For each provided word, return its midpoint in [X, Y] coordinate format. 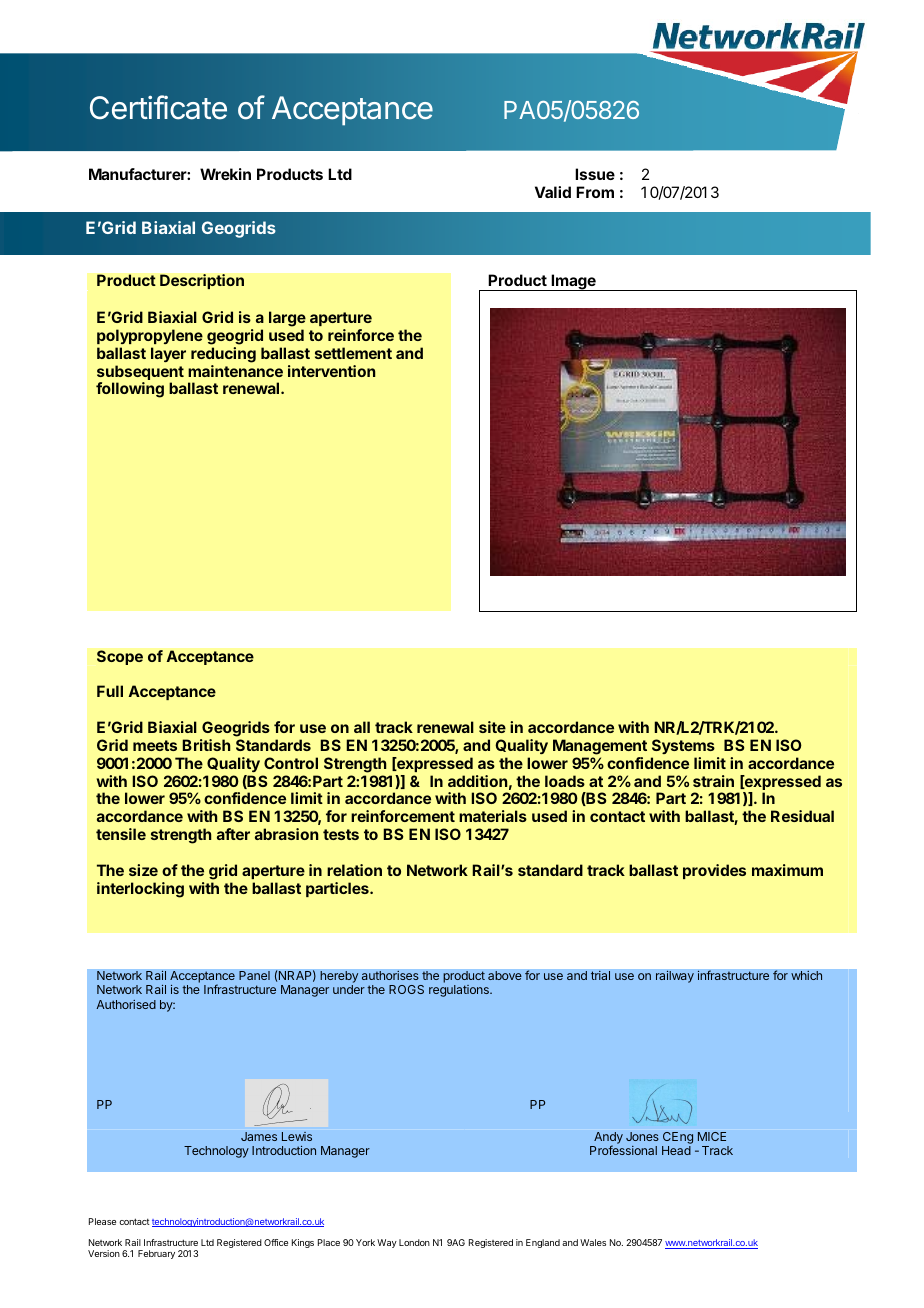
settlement [353, 353]
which [807, 975]
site [492, 727]
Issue [595, 174]
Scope [120, 657]
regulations [460, 991]
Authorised [126, 1004]
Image [573, 282]
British [206, 745]
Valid [553, 192]
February [156, 1254]
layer [168, 354]
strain [713, 781]
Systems [683, 746]
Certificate [158, 107]
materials [493, 816]
